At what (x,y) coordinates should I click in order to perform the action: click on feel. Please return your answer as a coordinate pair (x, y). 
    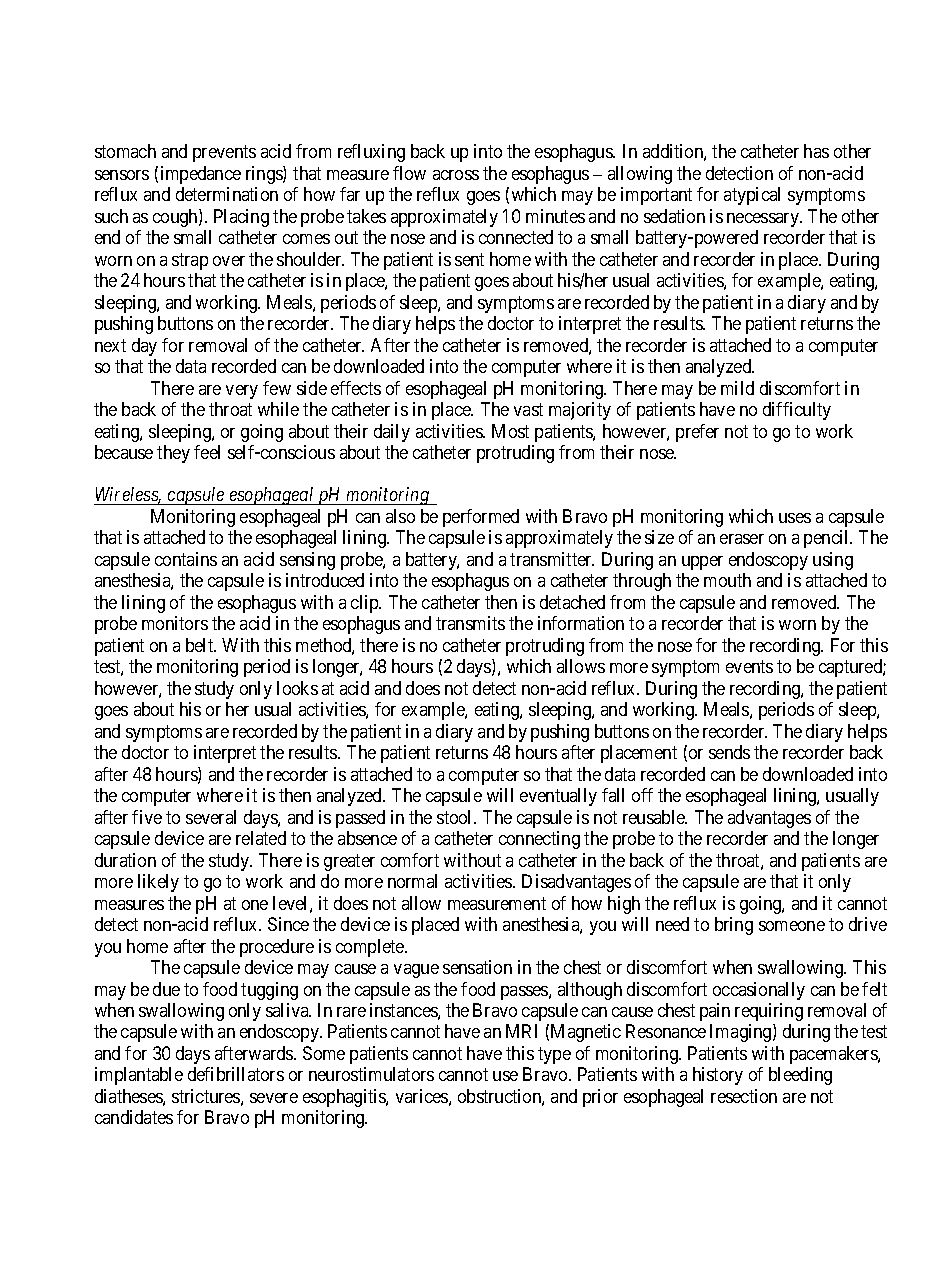
    Looking at the image, I should click on (207, 452).
